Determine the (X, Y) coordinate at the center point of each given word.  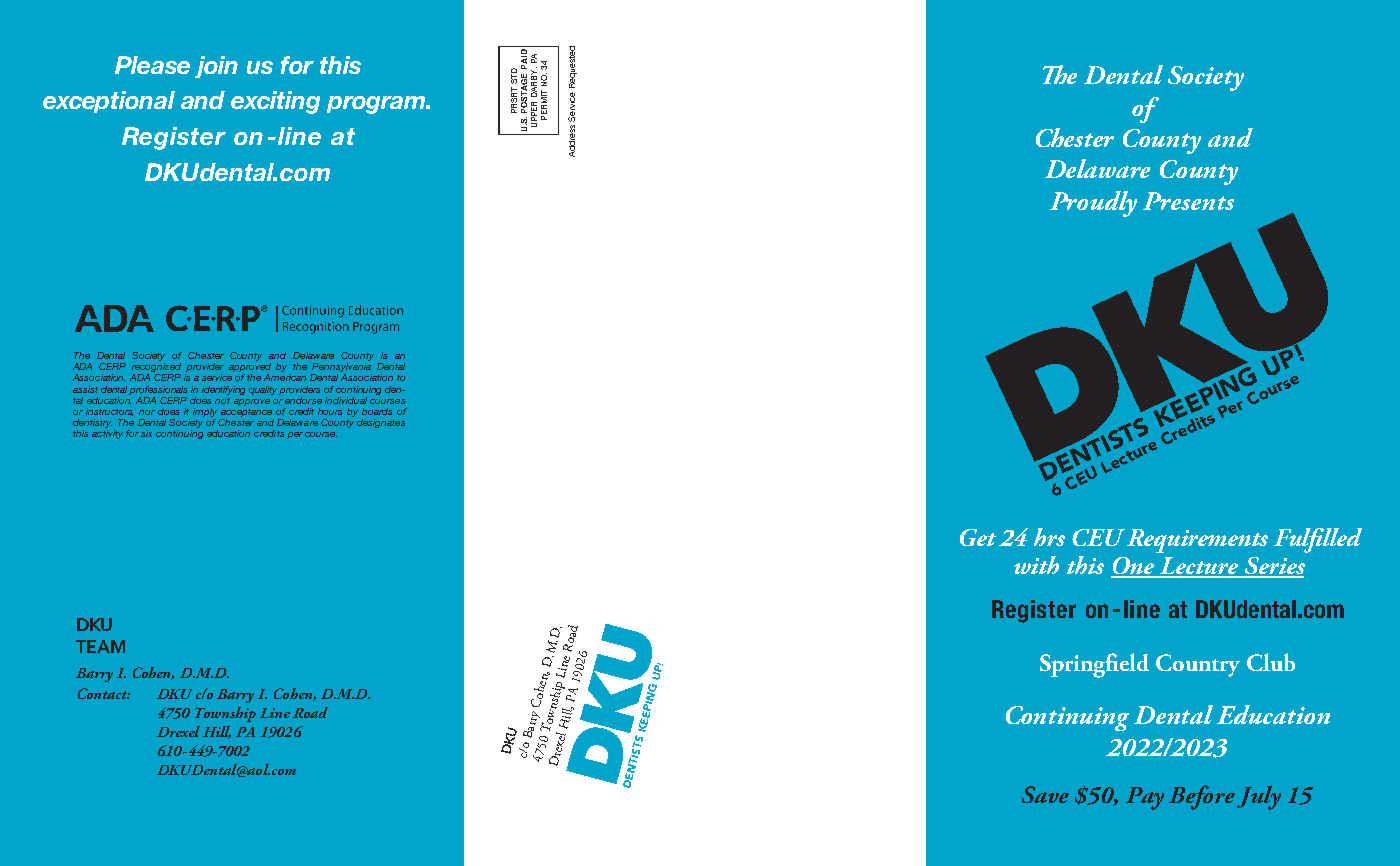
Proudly (1093, 204)
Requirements (1197, 541)
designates (381, 423)
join (216, 67)
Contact (104, 693)
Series (1274, 567)
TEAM (100, 646)
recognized (156, 369)
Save (1045, 794)
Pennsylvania (341, 369)
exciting (275, 102)
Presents (1188, 201)
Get (978, 537)
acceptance (246, 413)
